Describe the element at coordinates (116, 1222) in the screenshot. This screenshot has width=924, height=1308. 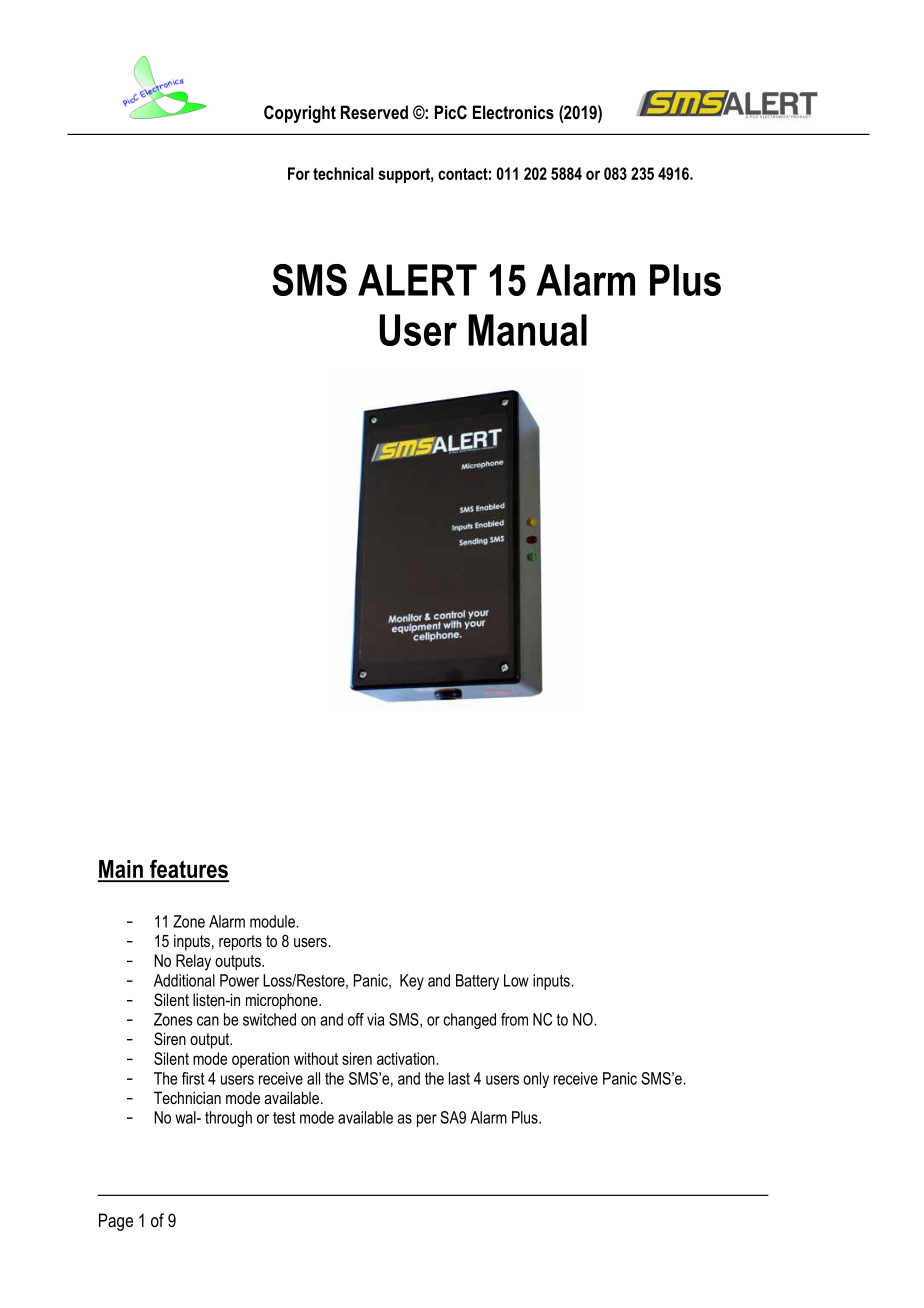
I see `Page` at that location.
